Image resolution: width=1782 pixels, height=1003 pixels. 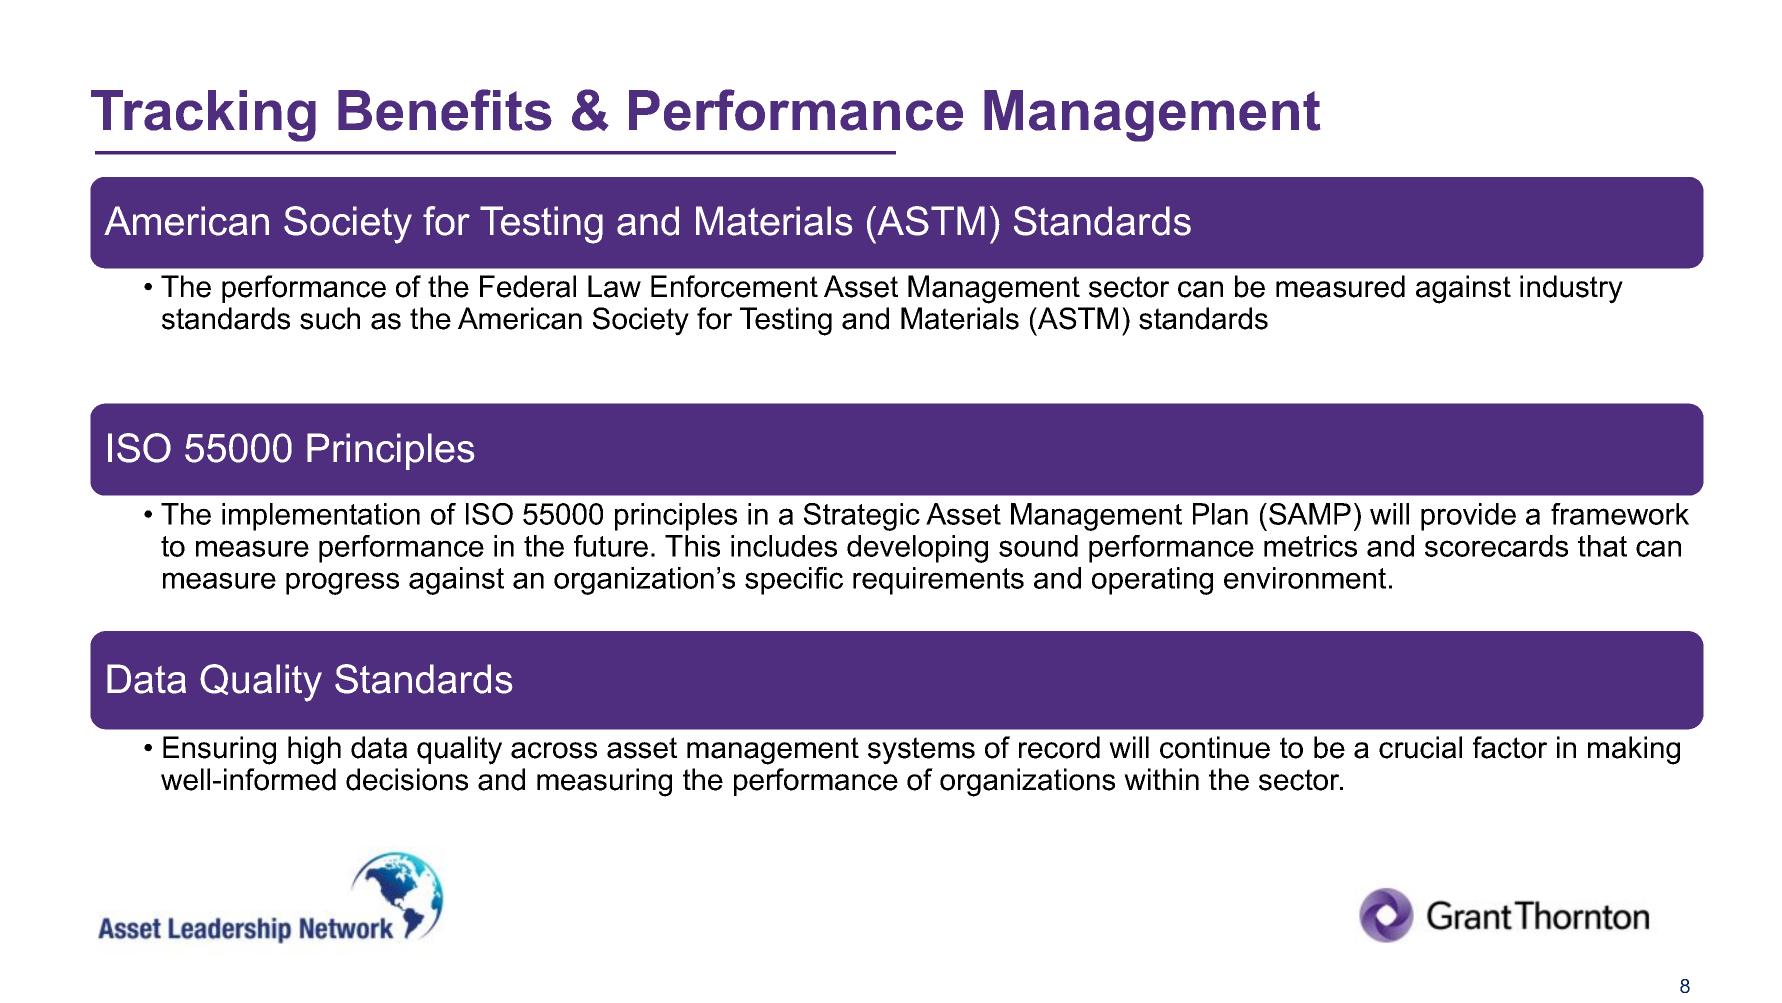 I want to click on industry, so click(x=1571, y=289).
